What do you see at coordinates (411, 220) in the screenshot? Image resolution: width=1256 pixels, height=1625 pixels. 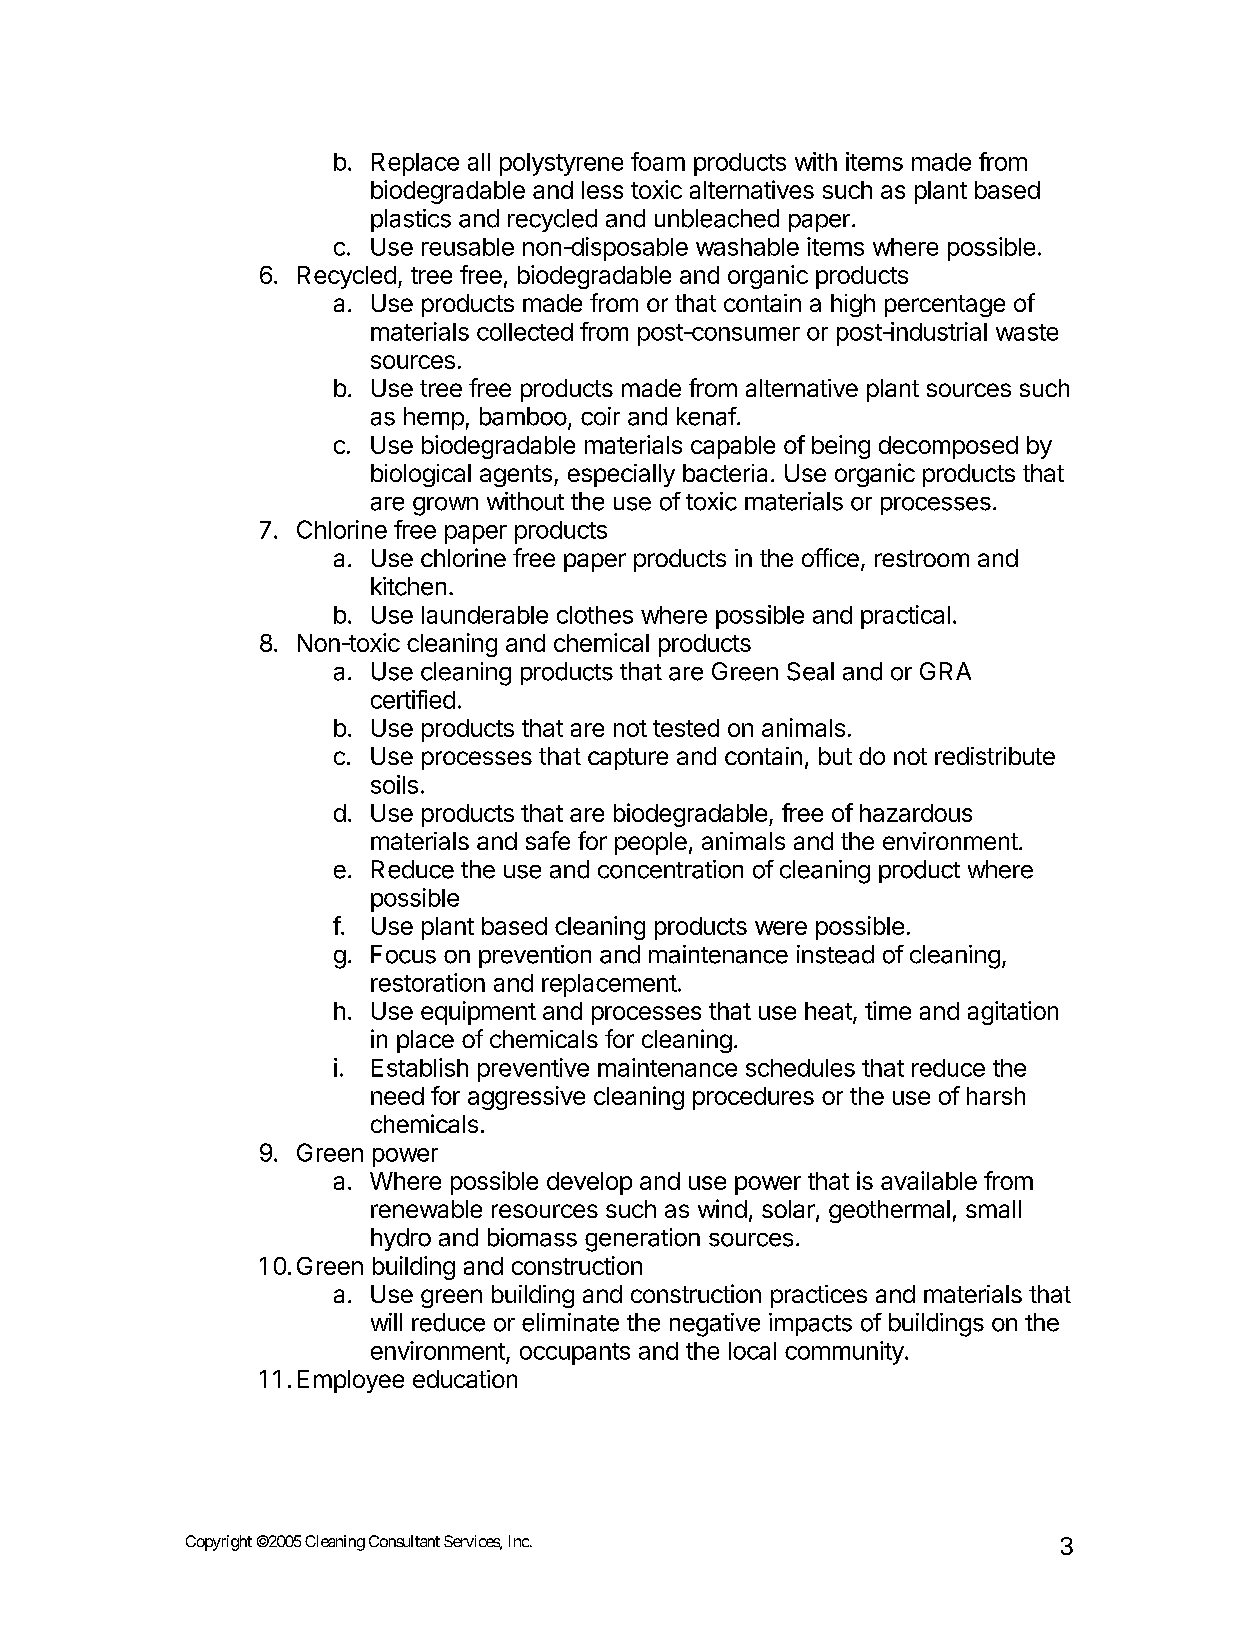 I see `plastics` at bounding box center [411, 220].
